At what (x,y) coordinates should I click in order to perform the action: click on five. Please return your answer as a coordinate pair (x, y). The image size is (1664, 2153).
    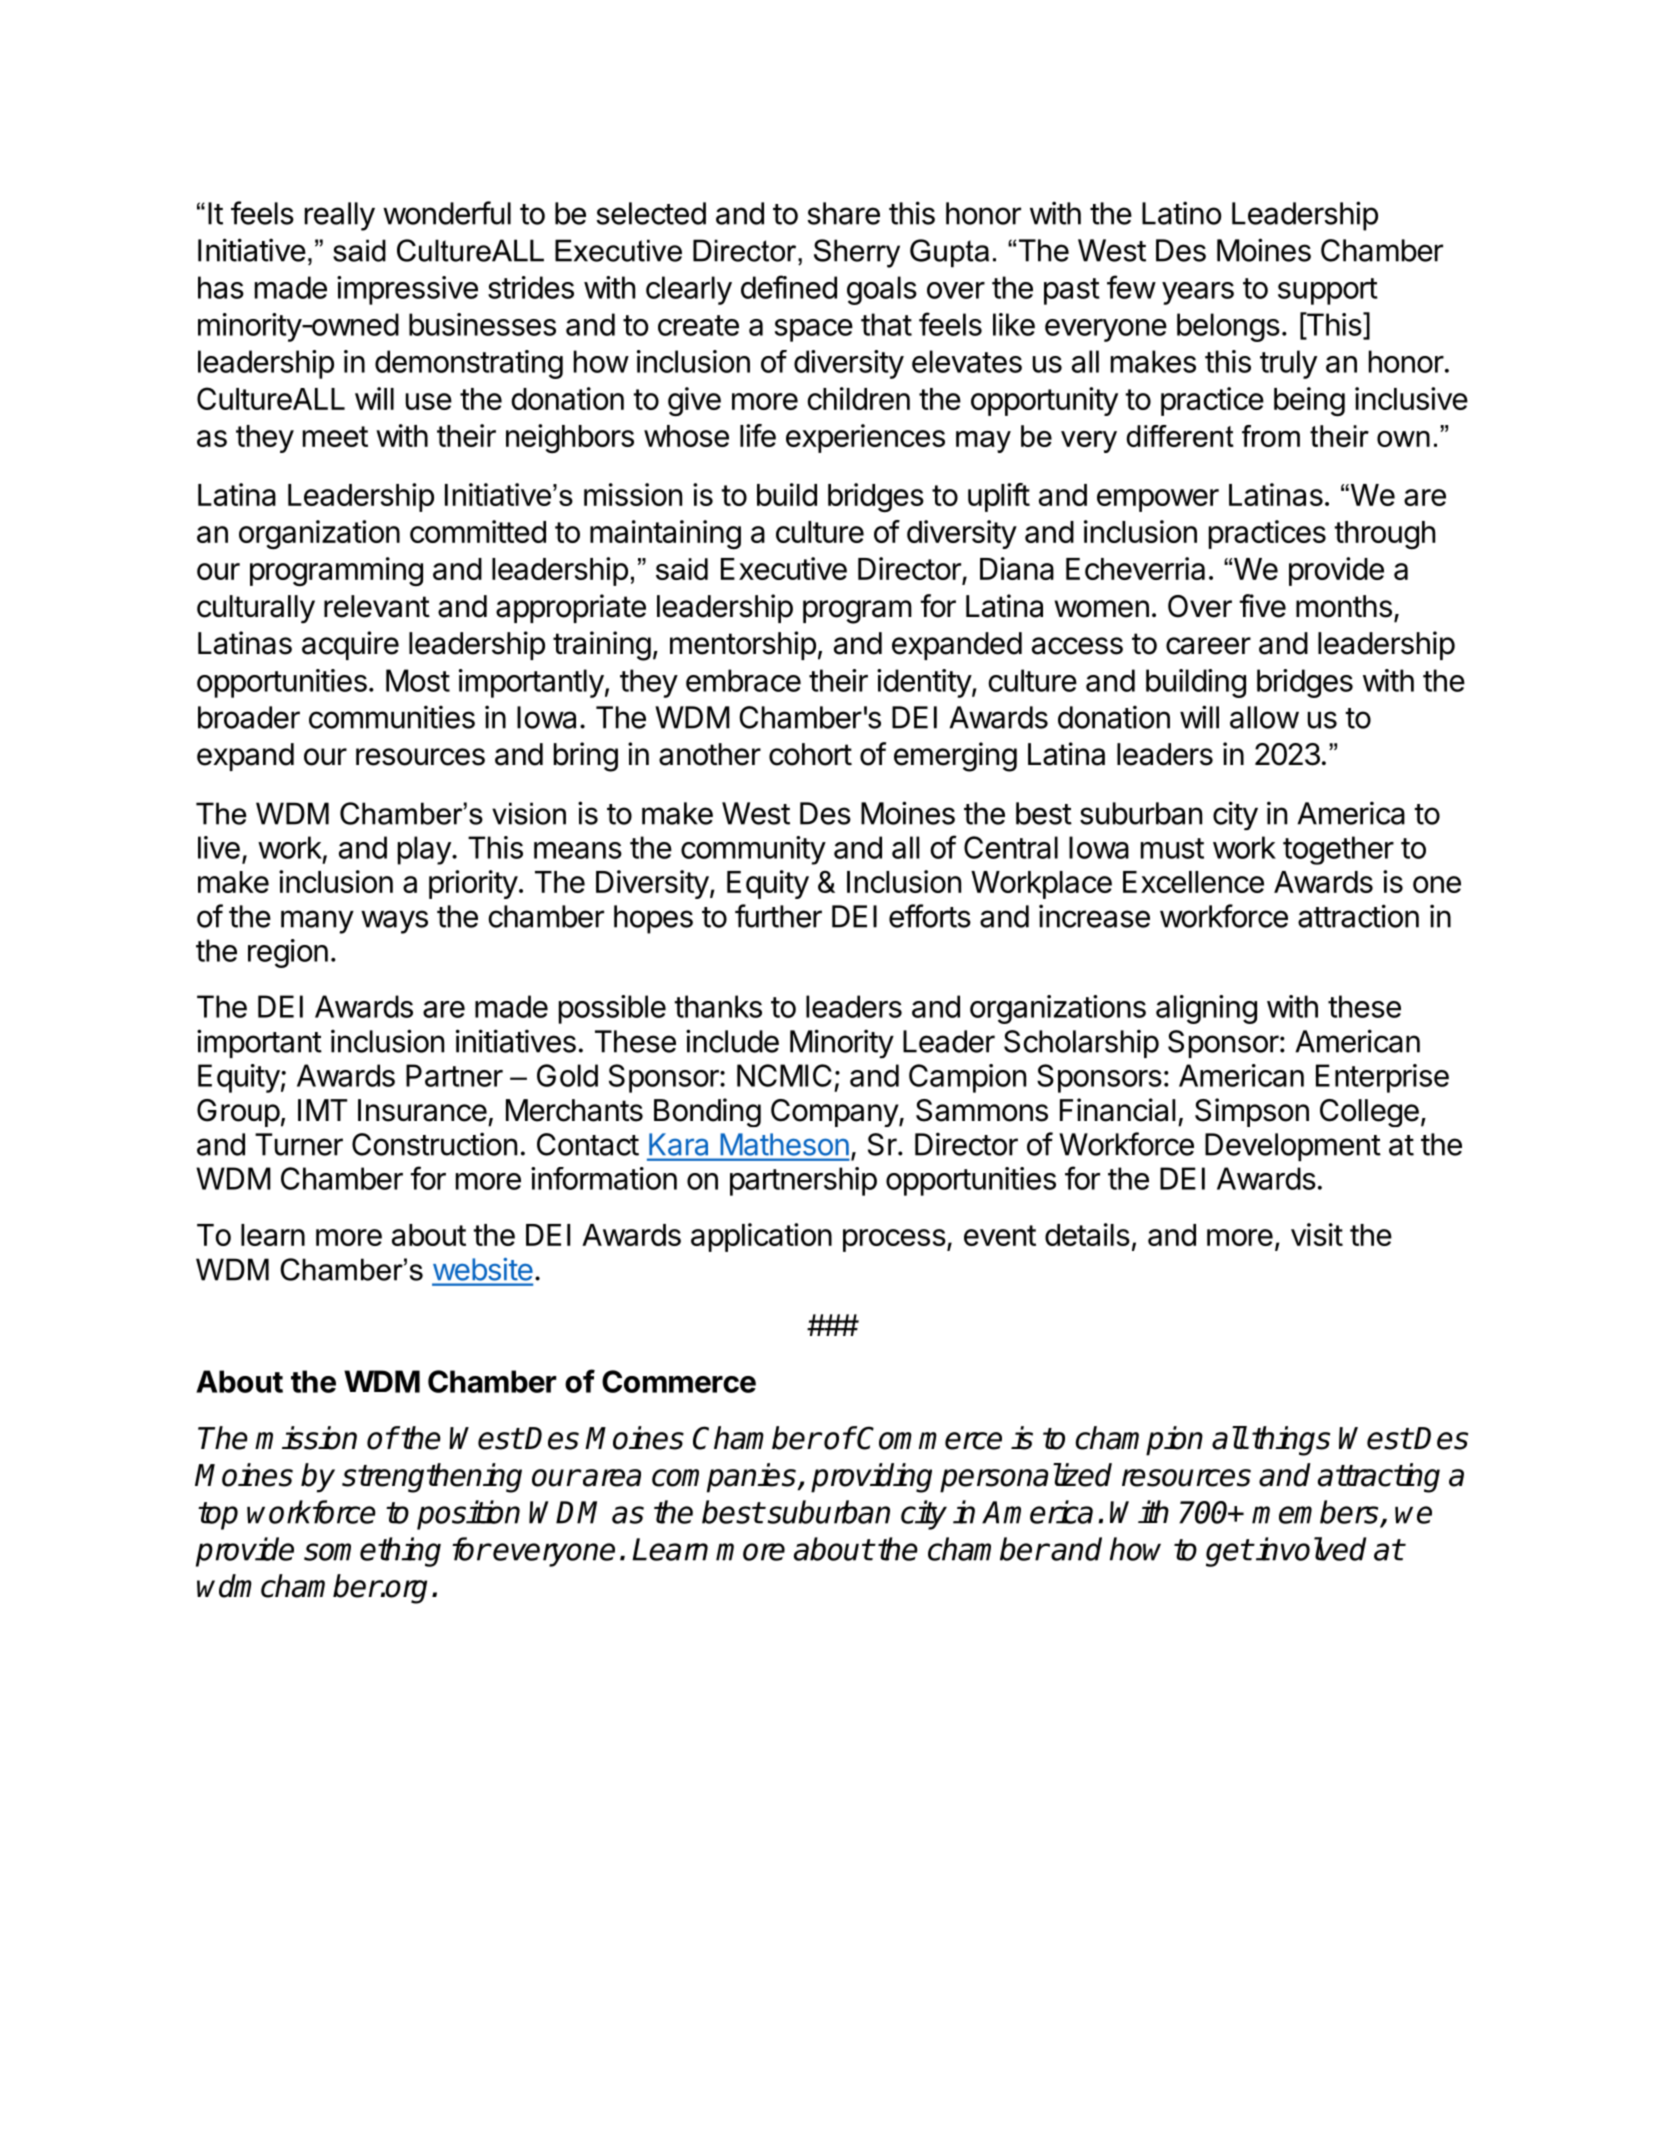
    Looking at the image, I should click on (1262, 606).
